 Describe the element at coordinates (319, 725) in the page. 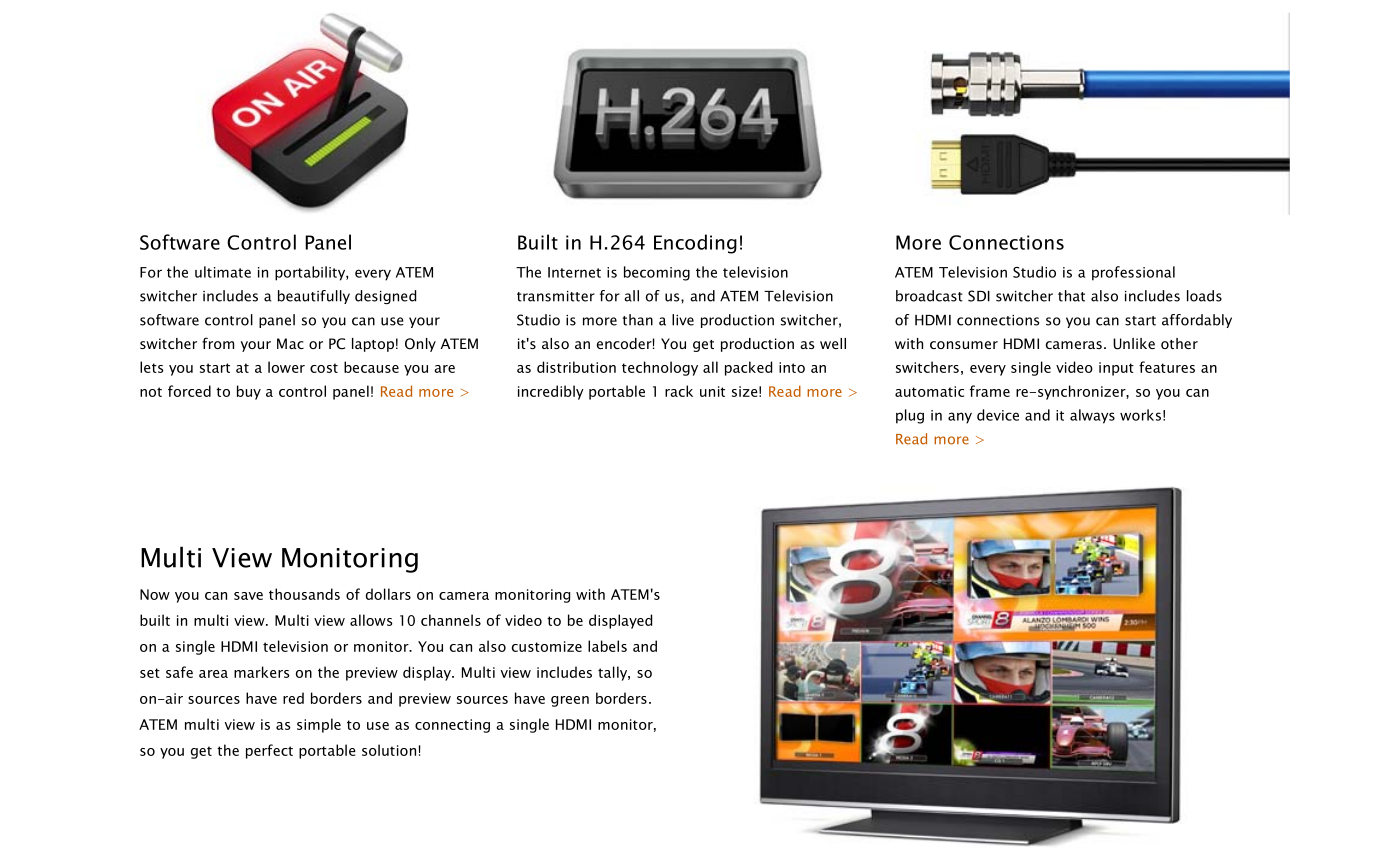

I see `simple` at that location.
